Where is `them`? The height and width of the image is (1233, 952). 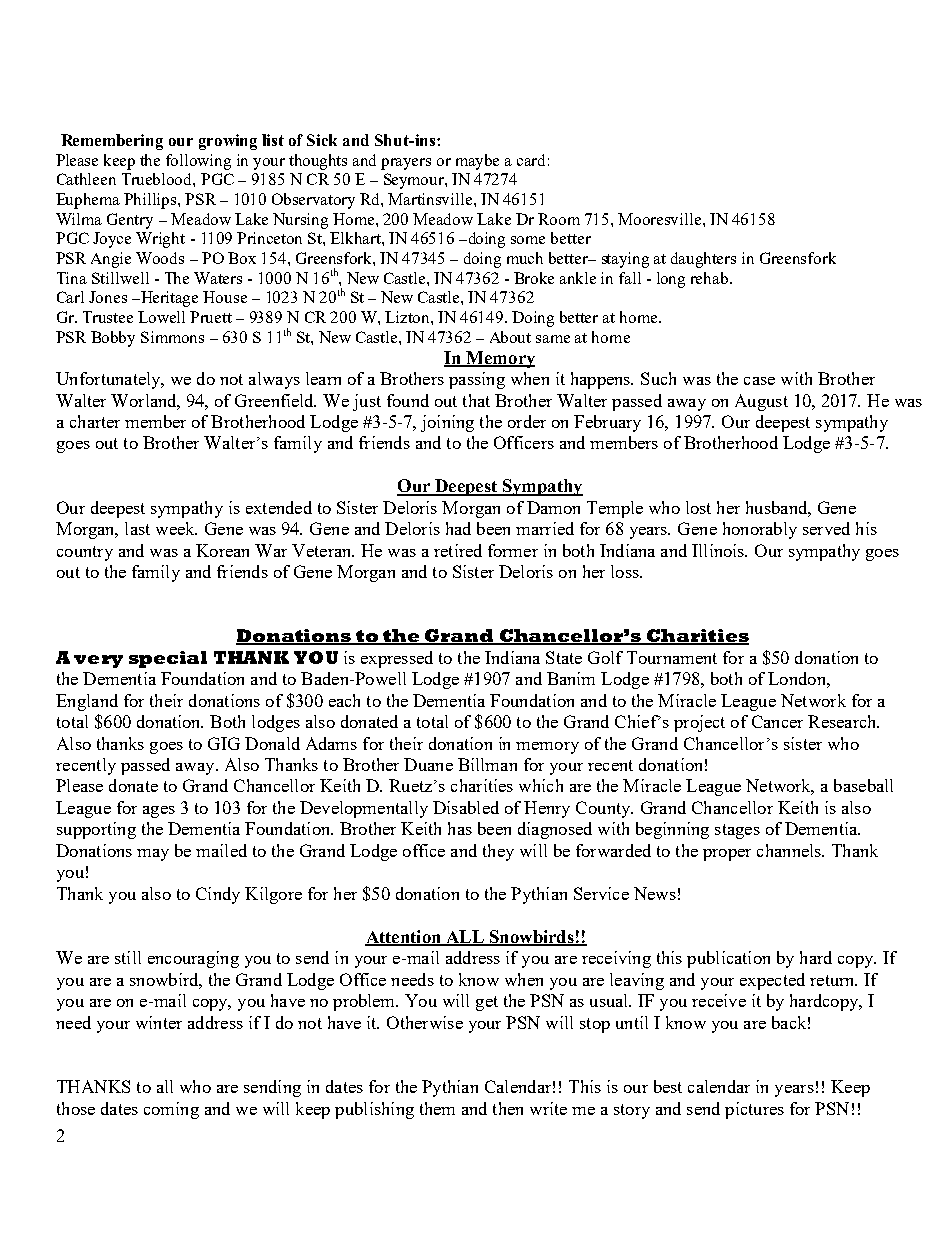
them is located at coordinates (437, 1108).
